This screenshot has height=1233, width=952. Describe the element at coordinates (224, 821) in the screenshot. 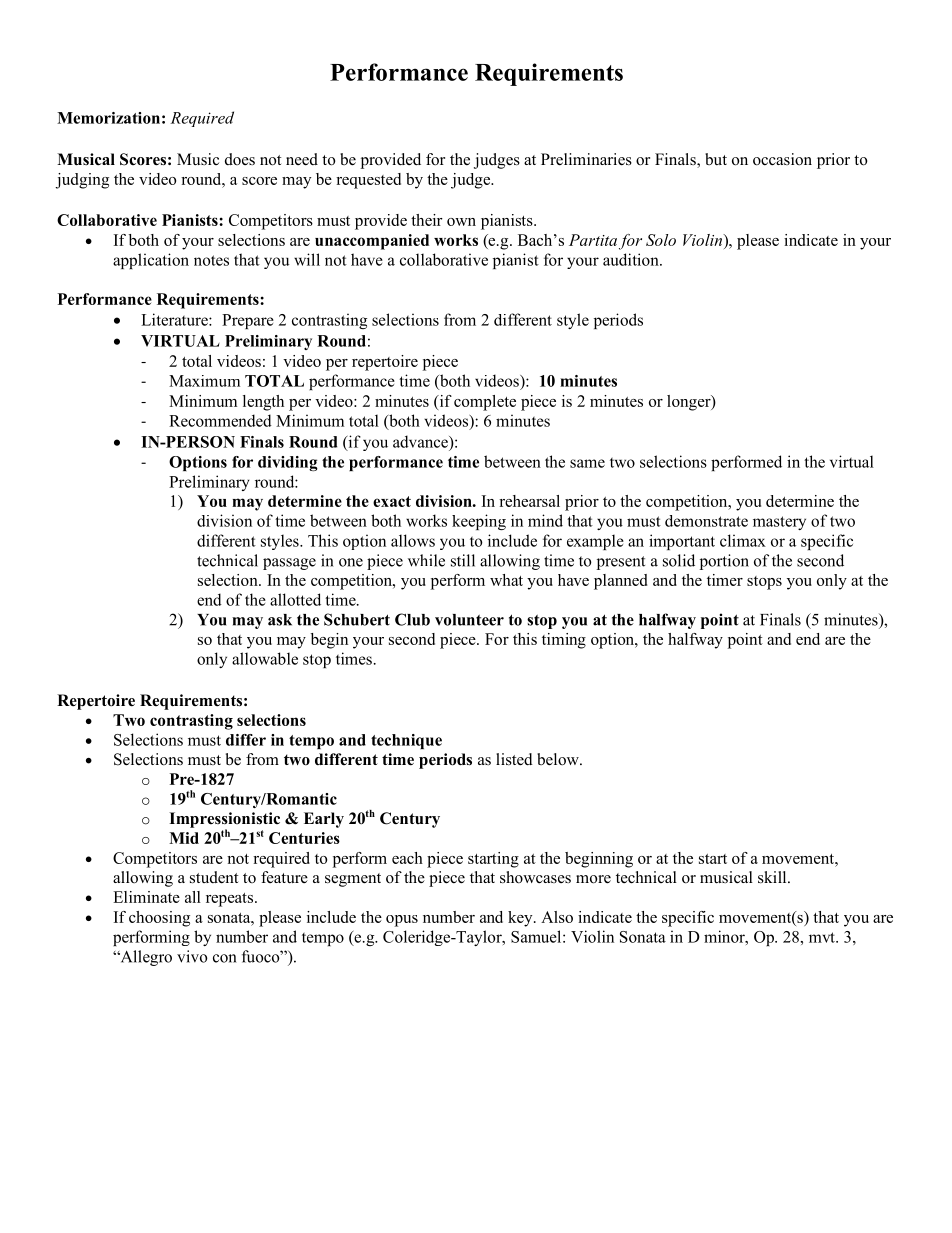

I see `Impressionistic` at that location.
